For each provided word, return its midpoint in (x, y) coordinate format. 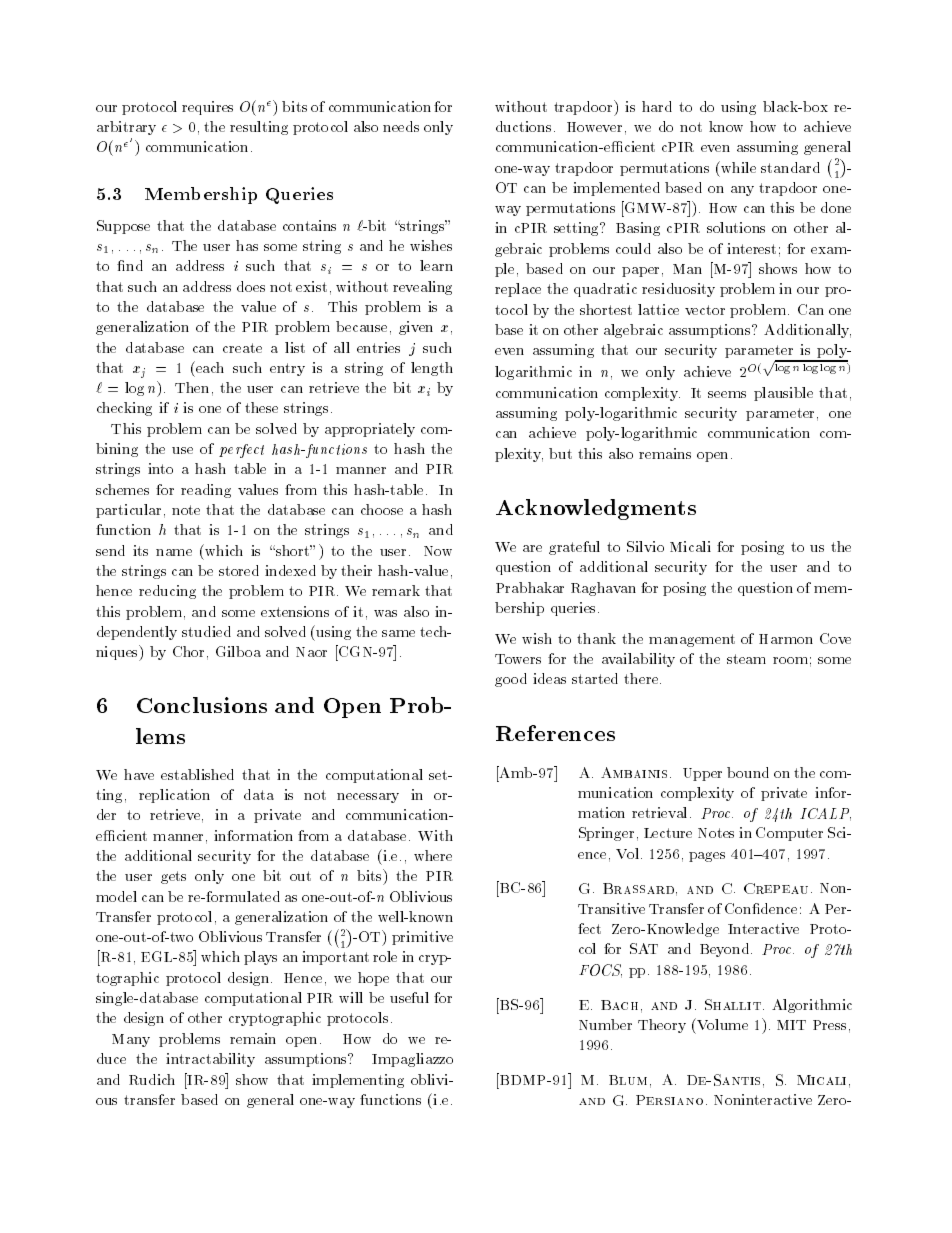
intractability (210, 1060)
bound (748, 772)
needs (401, 126)
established (197, 774)
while (737, 167)
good (511, 680)
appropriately (370, 430)
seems (727, 394)
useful (409, 997)
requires (207, 108)
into (160, 468)
